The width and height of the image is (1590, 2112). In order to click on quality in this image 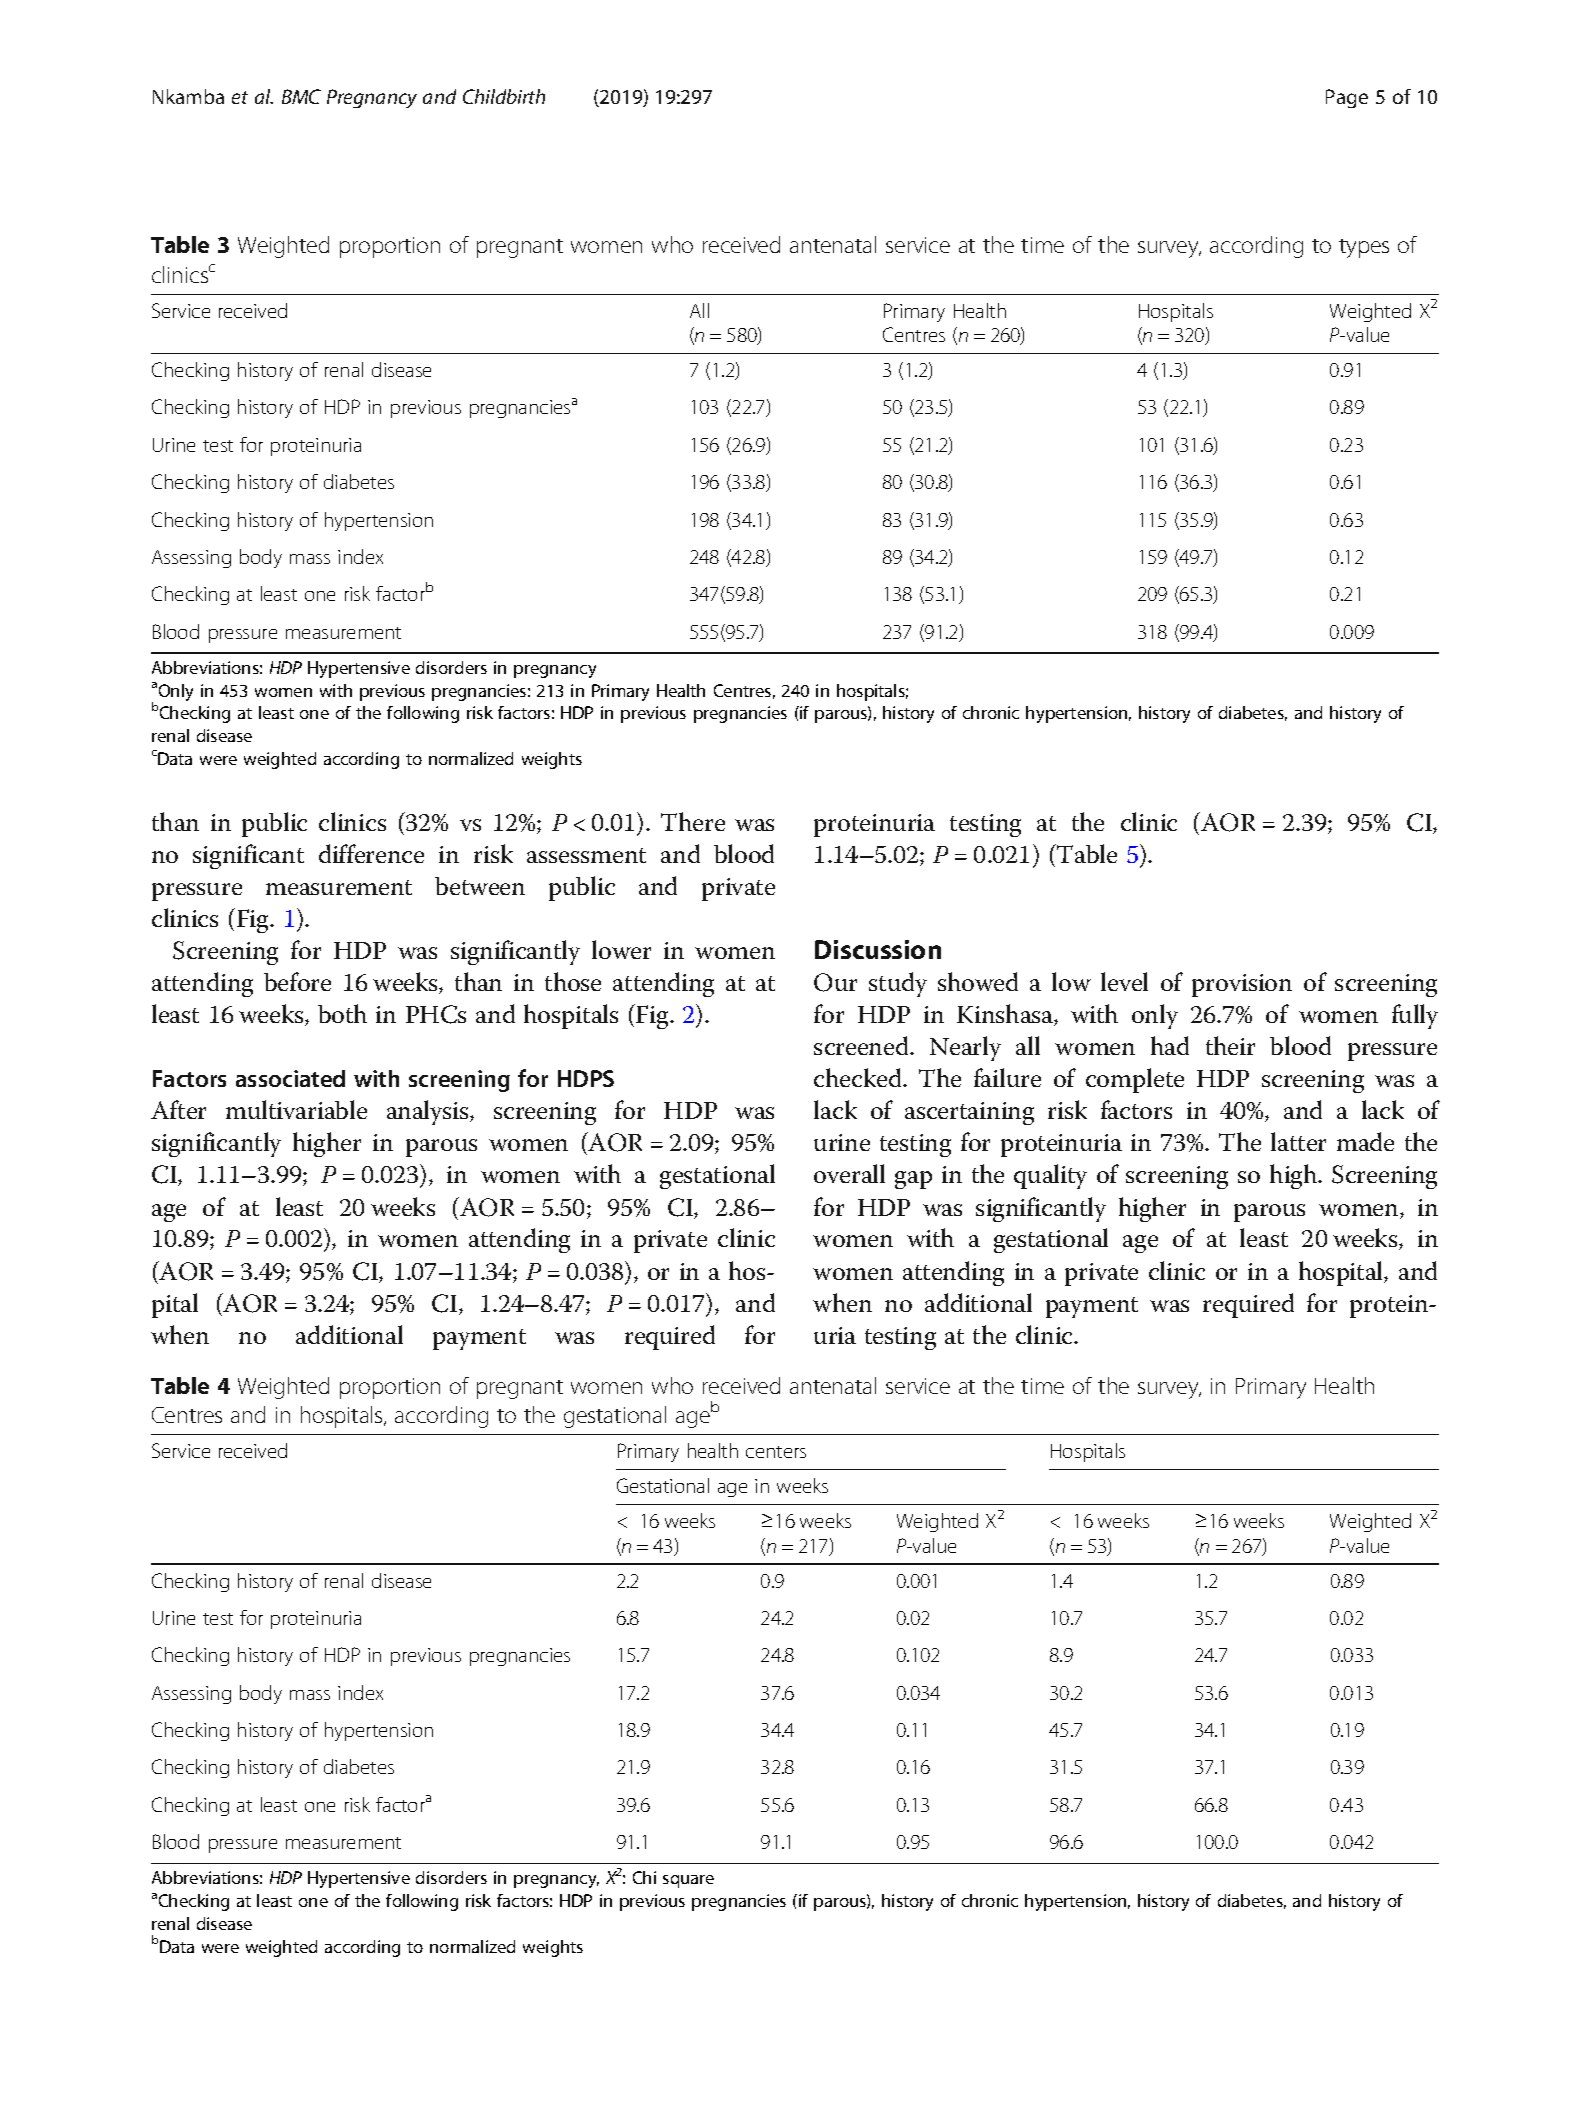, I will do `click(1050, 1176)`.
